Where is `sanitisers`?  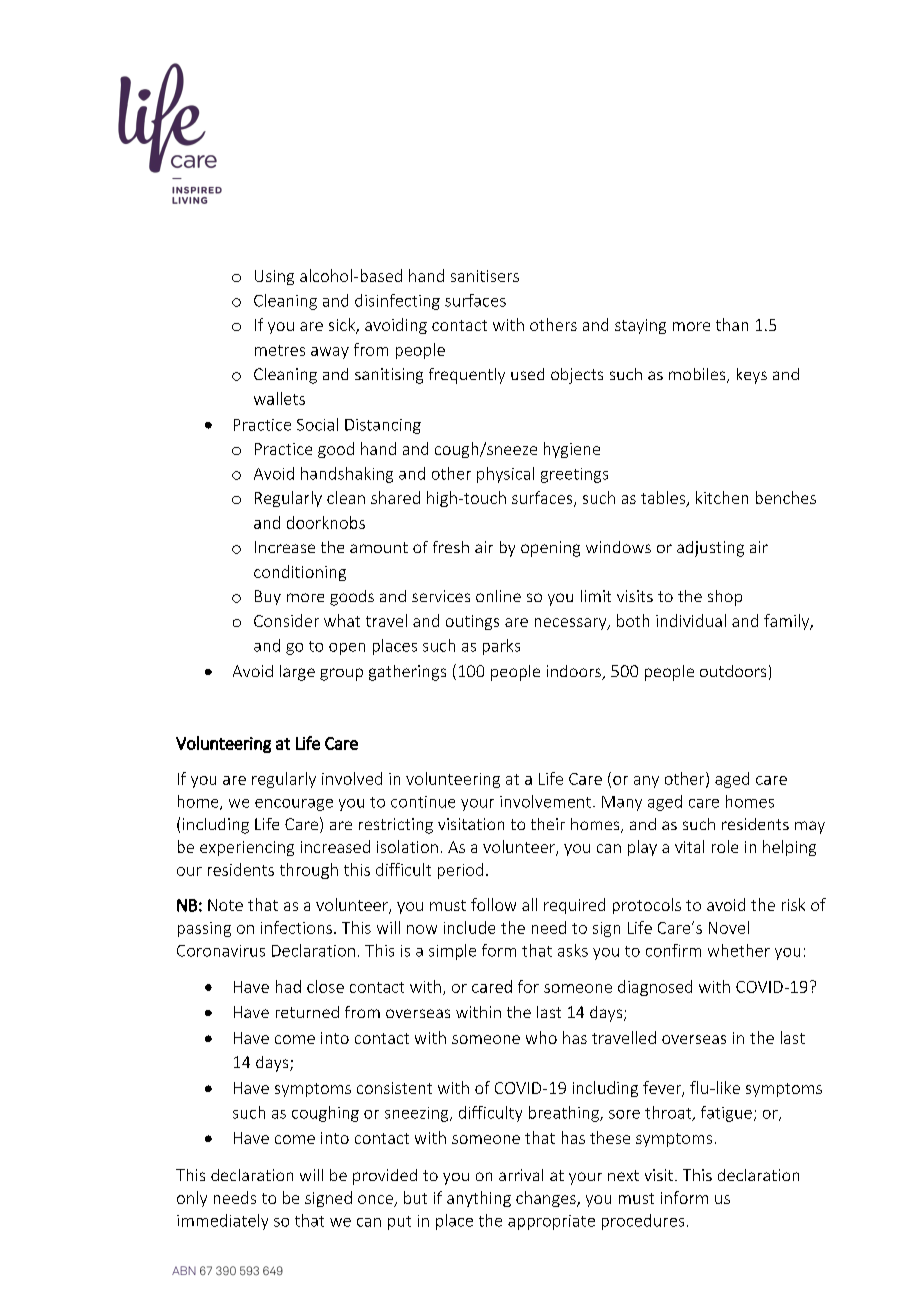
sanitisers is located at coordinates (485, 276).
